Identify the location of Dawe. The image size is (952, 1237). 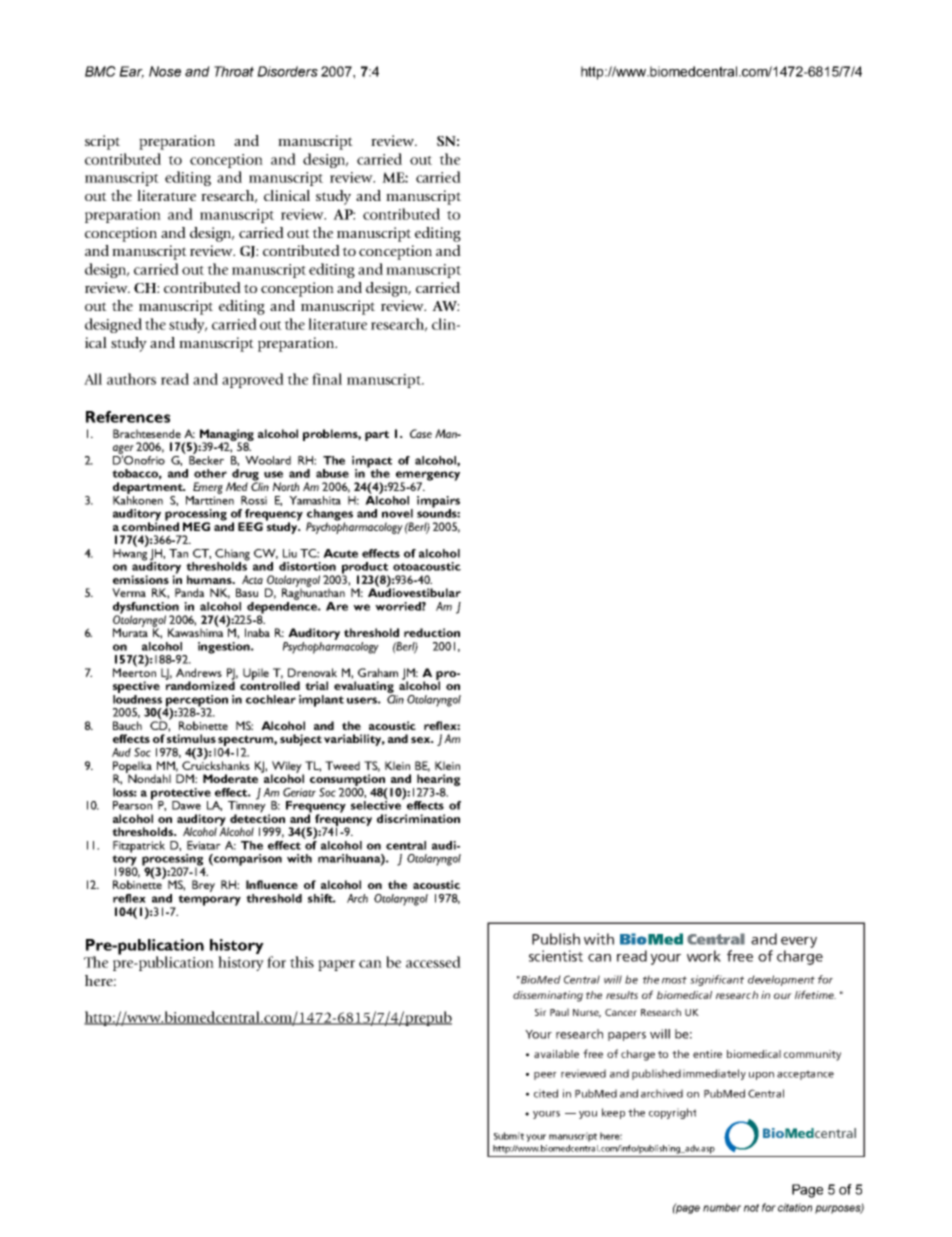
(186, 805).
